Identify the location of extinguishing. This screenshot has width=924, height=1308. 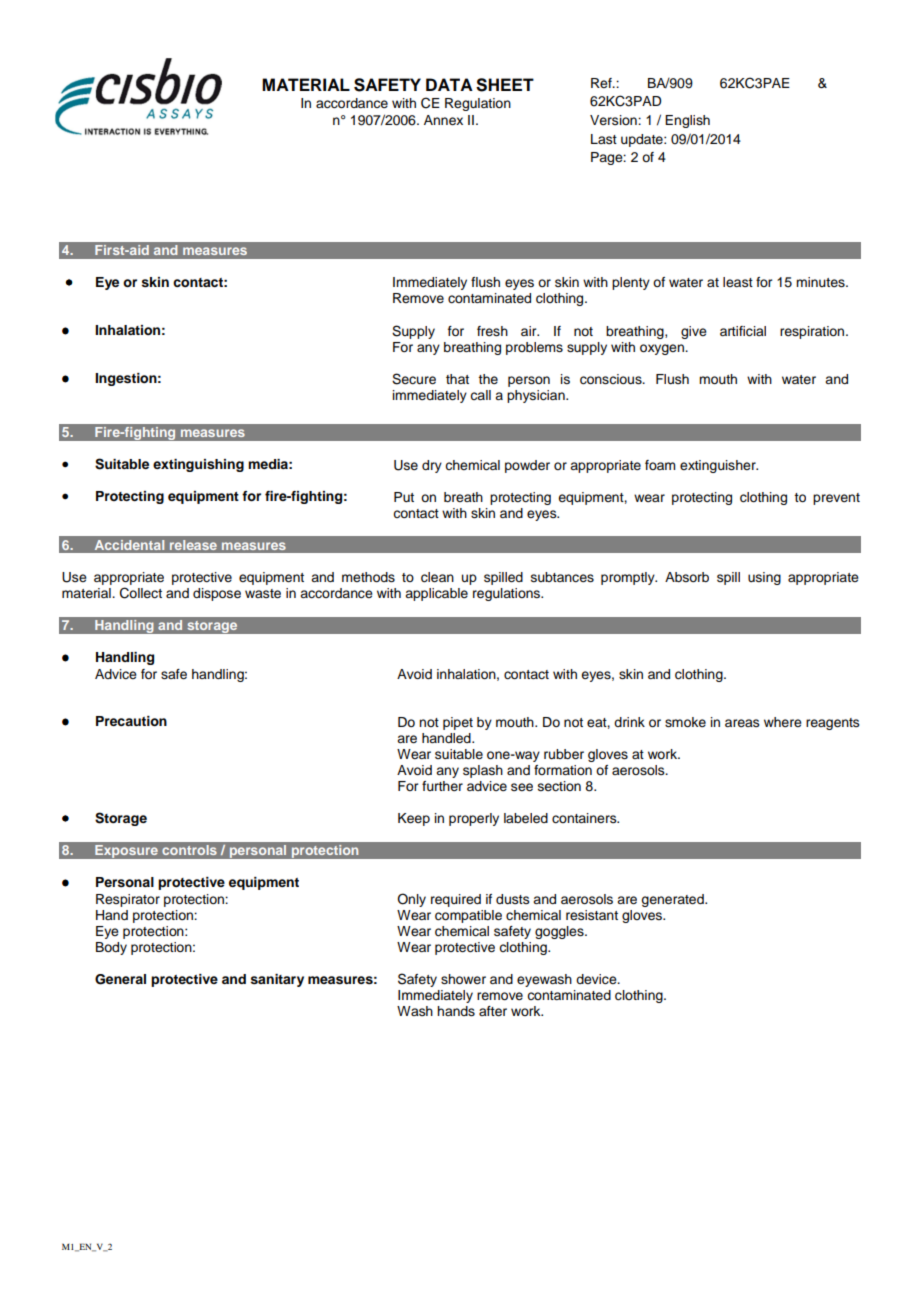
(198, 465).
